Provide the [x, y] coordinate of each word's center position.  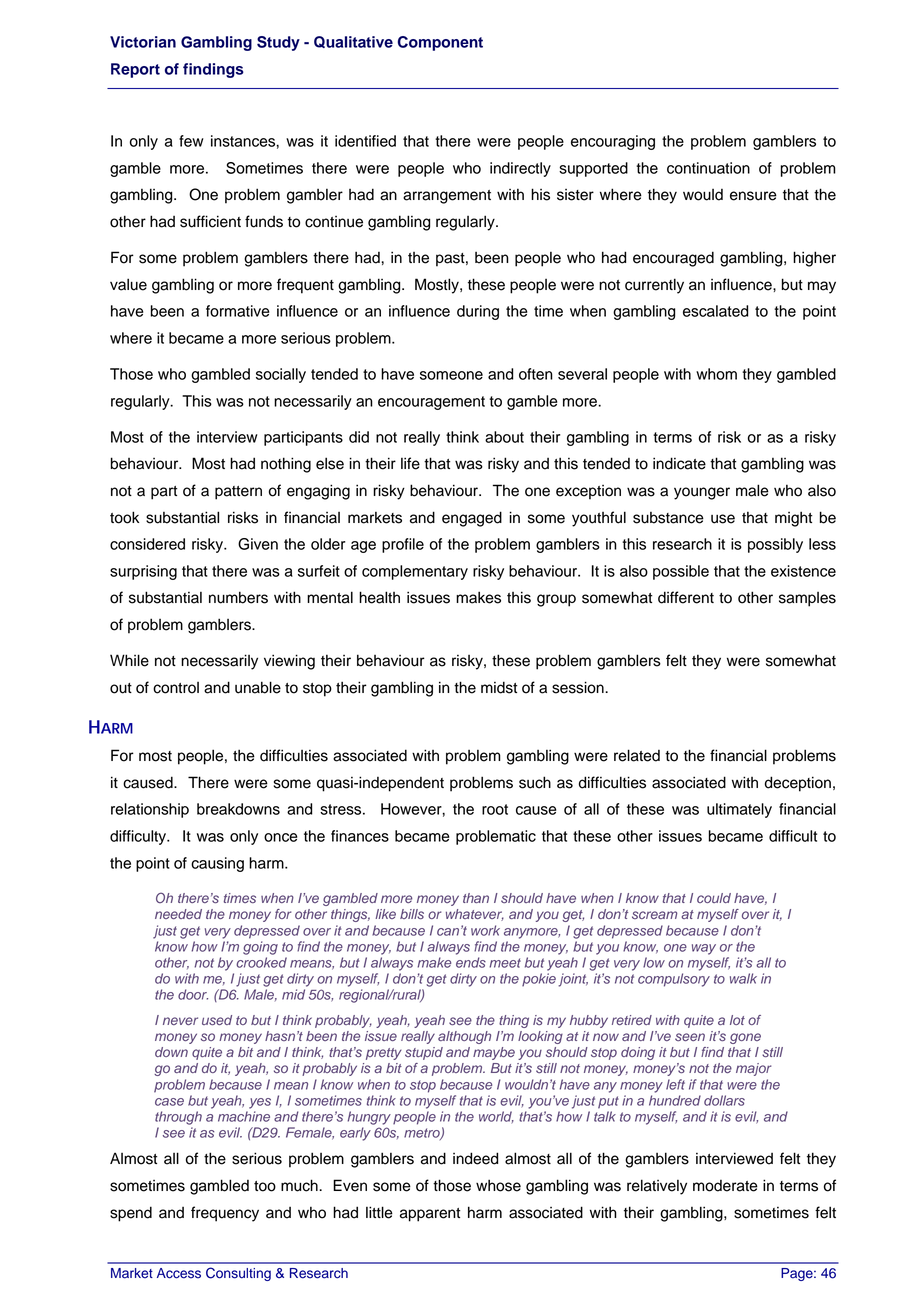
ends [471, 962]
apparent [430, 1215]
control [176, 688]
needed [178, 914]
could [714, 898]
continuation [708, 168]
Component [440, 43]
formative [237, 311]
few [191, 141]
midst [499, 687]
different [686, 597]
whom [716, 374]
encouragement [431, 403]
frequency [225, 1214]
